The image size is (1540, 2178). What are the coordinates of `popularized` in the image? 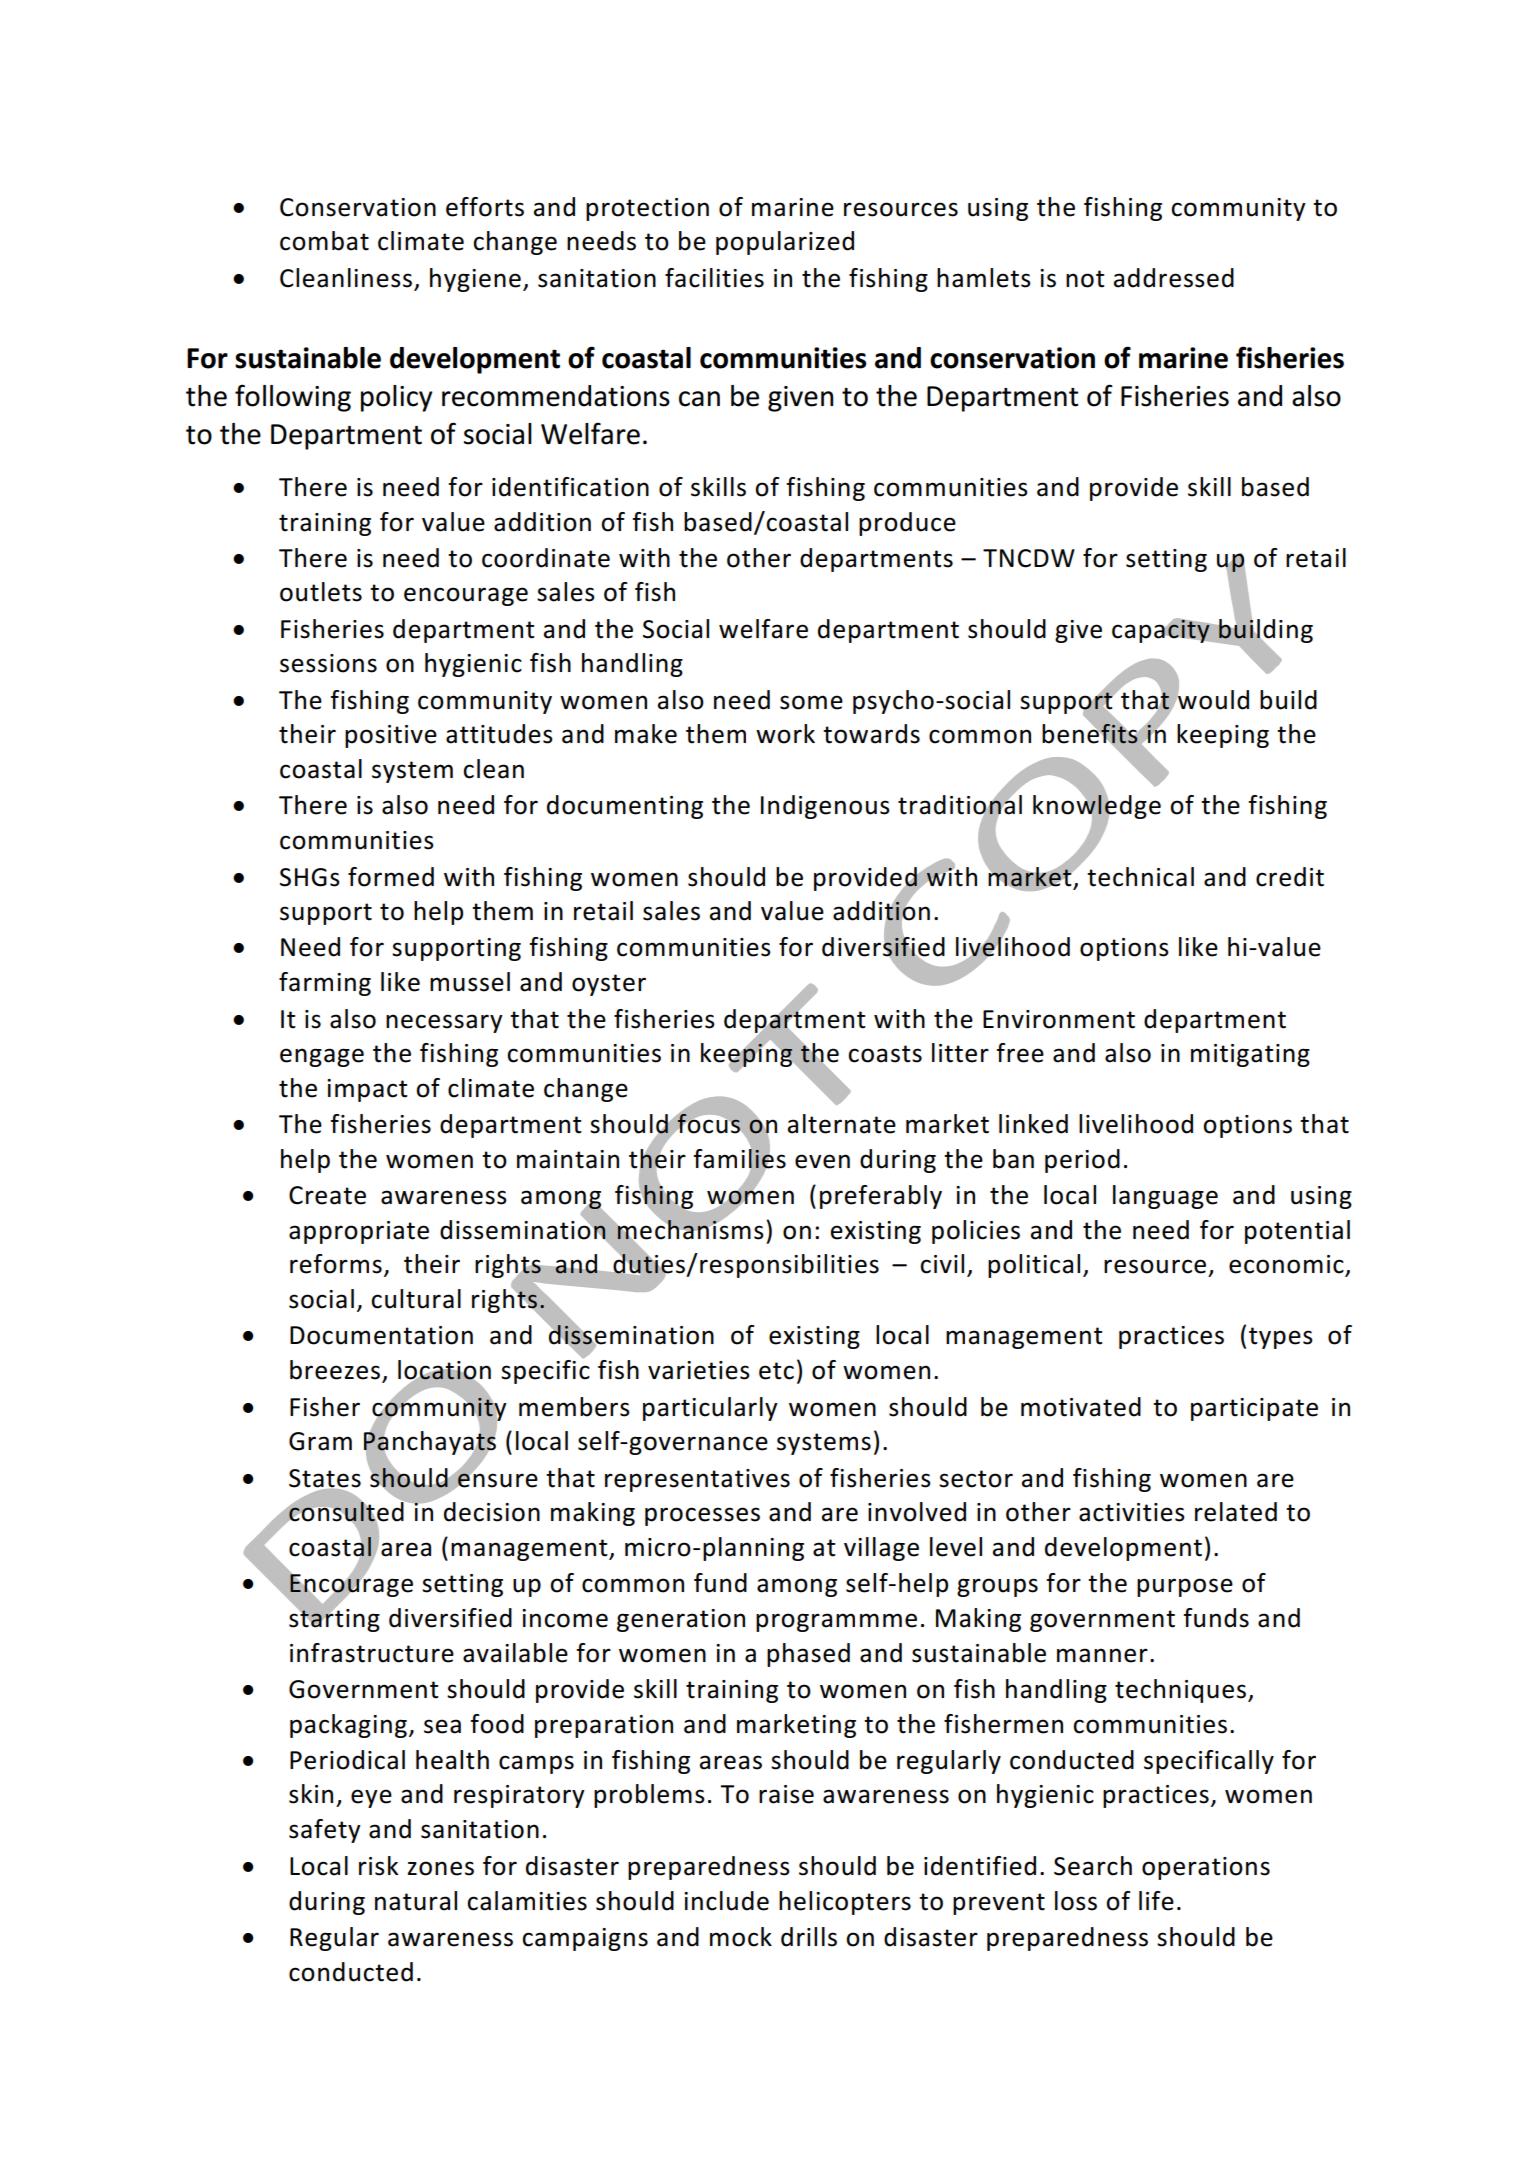 It's located at (785, 243).
